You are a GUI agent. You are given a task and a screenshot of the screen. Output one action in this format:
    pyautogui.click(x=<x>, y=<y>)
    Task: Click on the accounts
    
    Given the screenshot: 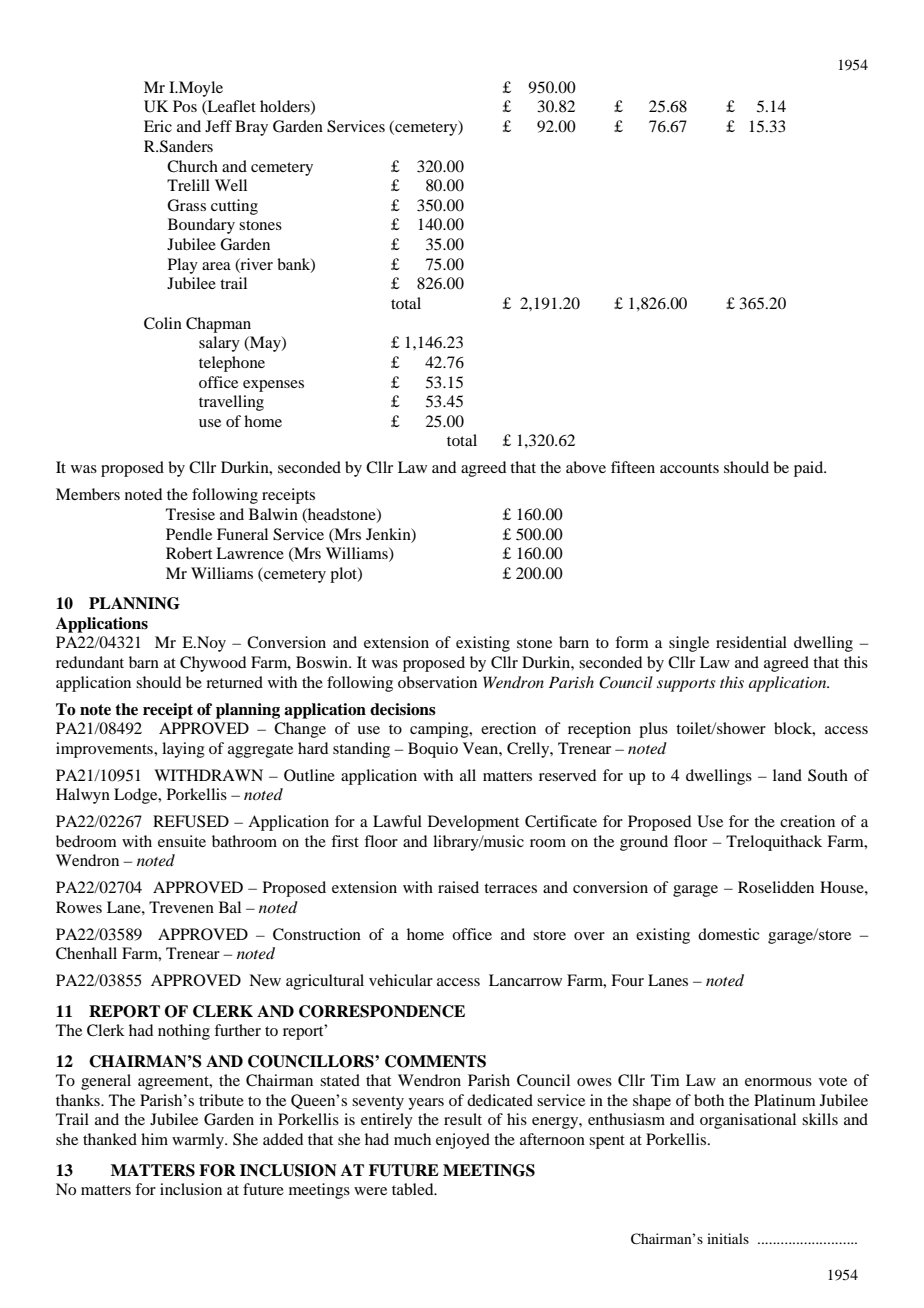 What is the action you would take?
    pyautogui.click(x=689, y=468)
